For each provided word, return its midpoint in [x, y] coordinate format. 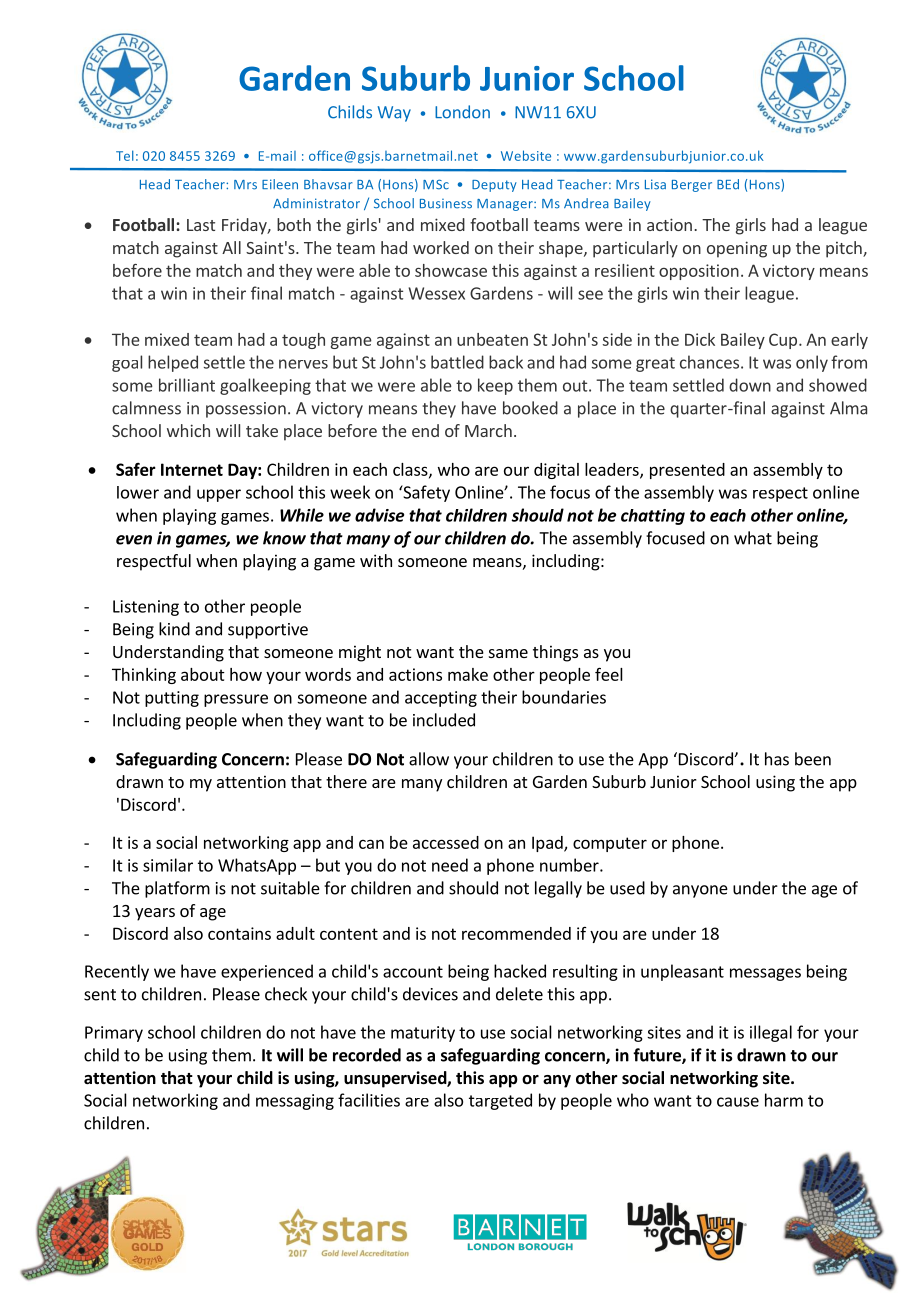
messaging [295, 1102]
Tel [125, 155]
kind [174, 629]
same [508, 653]
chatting [653, 517]
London [462, 112]
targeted [500, 1101]
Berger [692, 186]
